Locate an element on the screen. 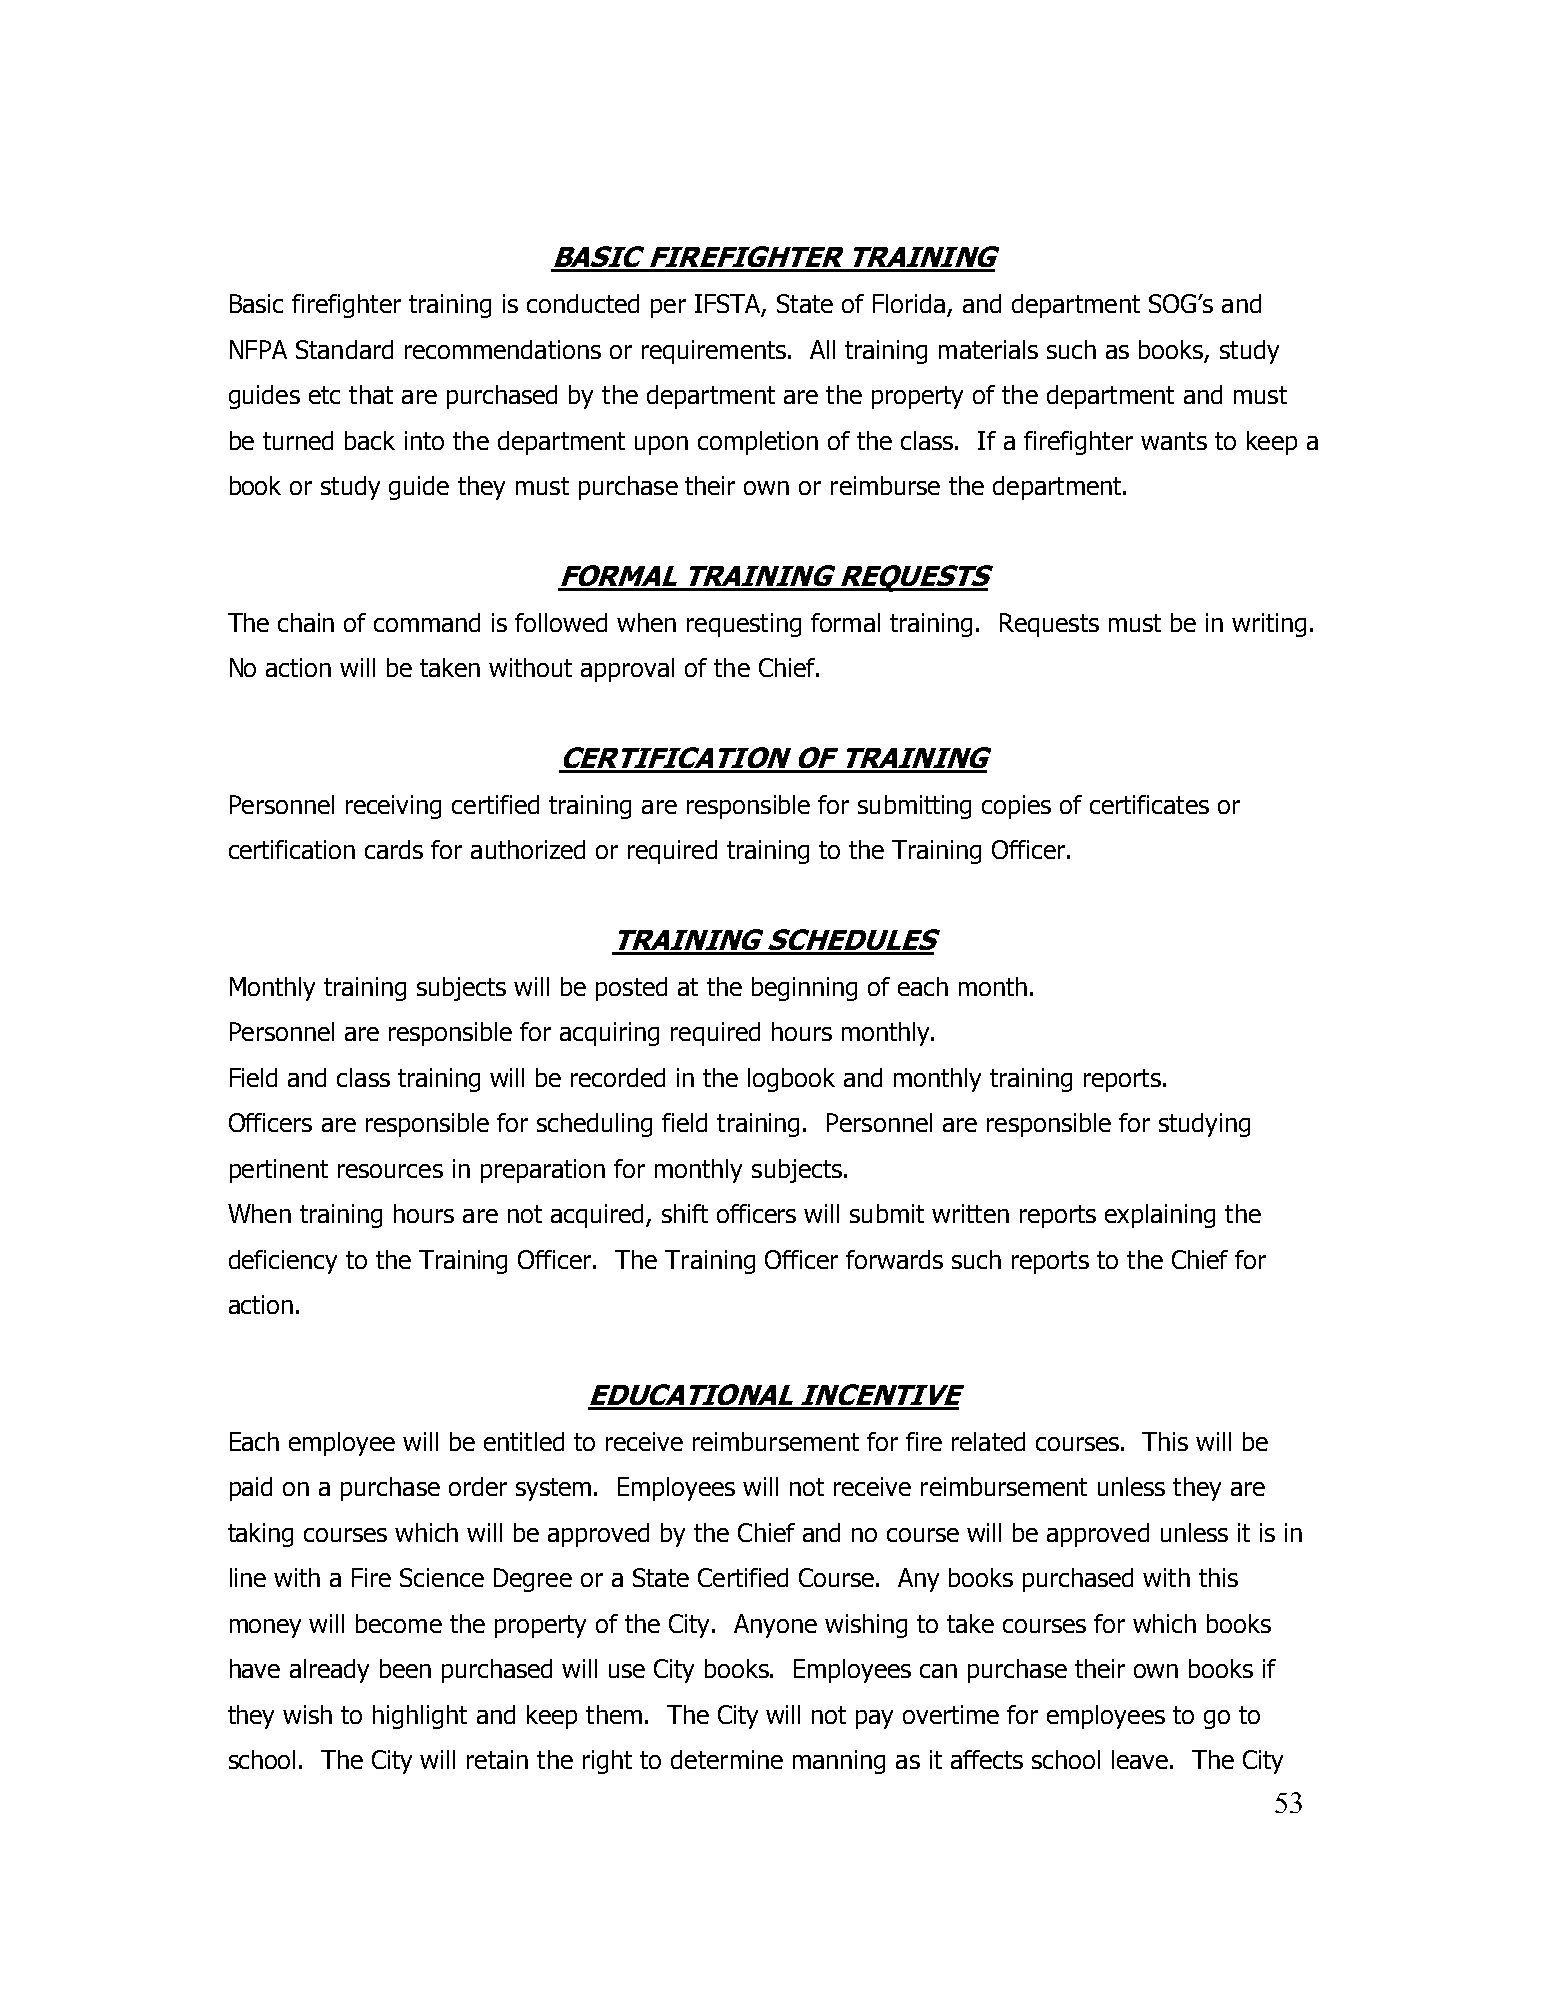  command is located at coordinates (427, 622).
